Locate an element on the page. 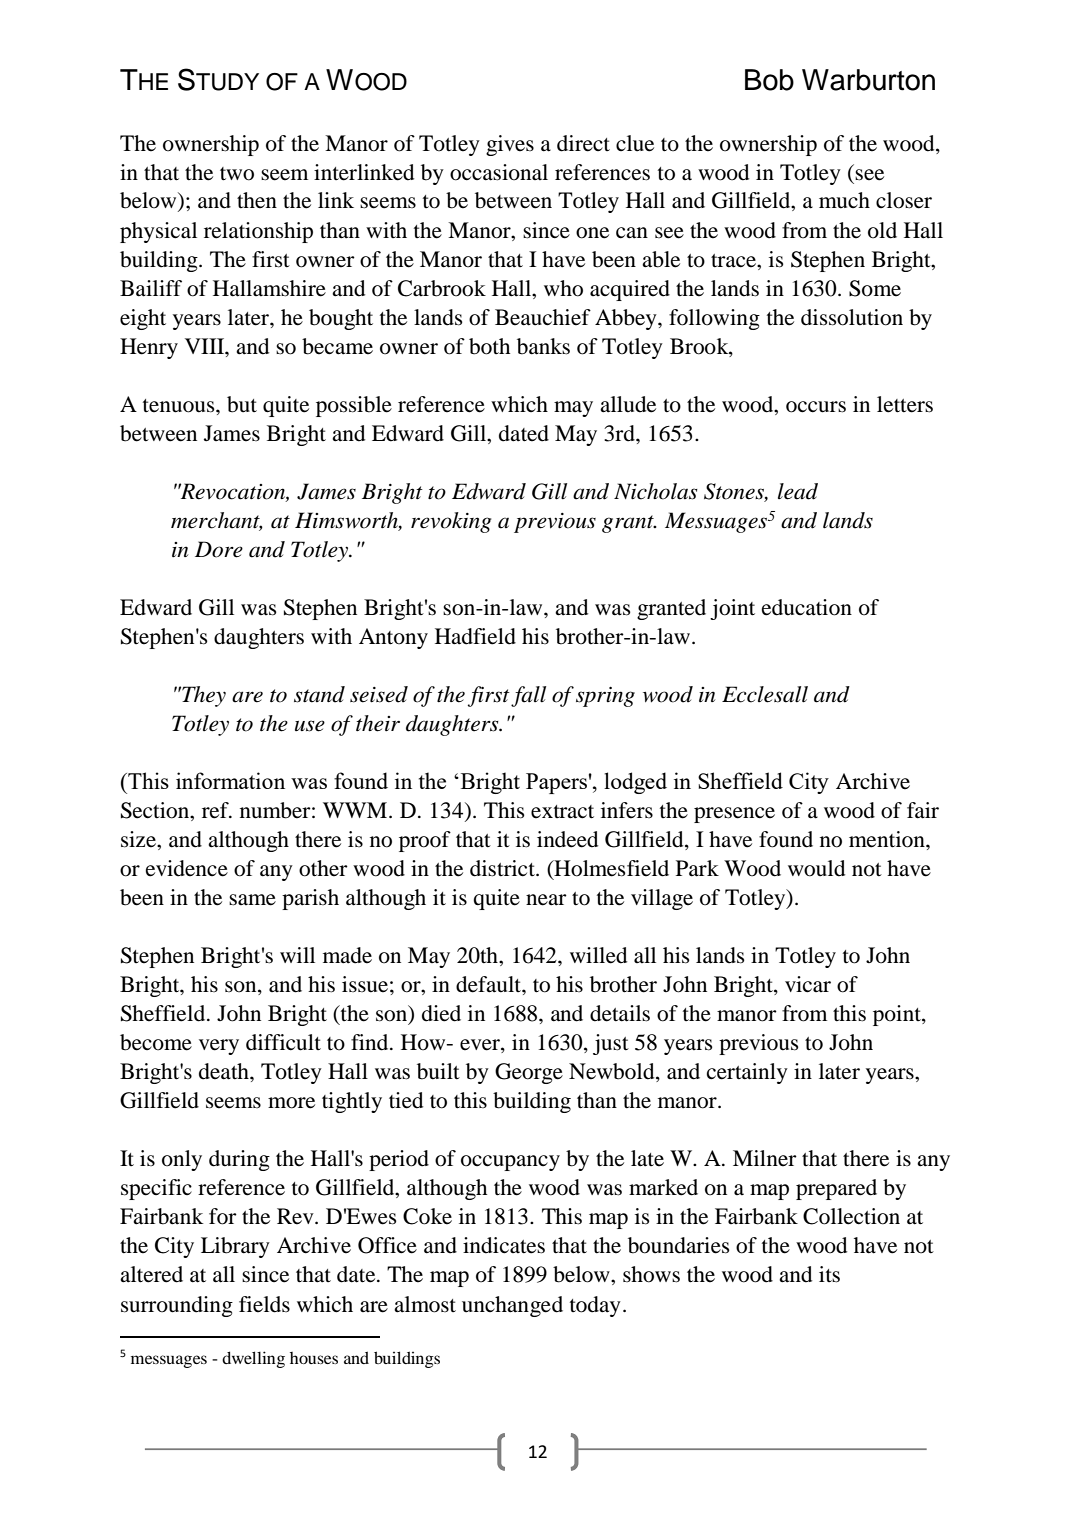 Image resolution: width=1071 pixels, height=1514 pixels. Bob is located at coordinates (769, 80).
